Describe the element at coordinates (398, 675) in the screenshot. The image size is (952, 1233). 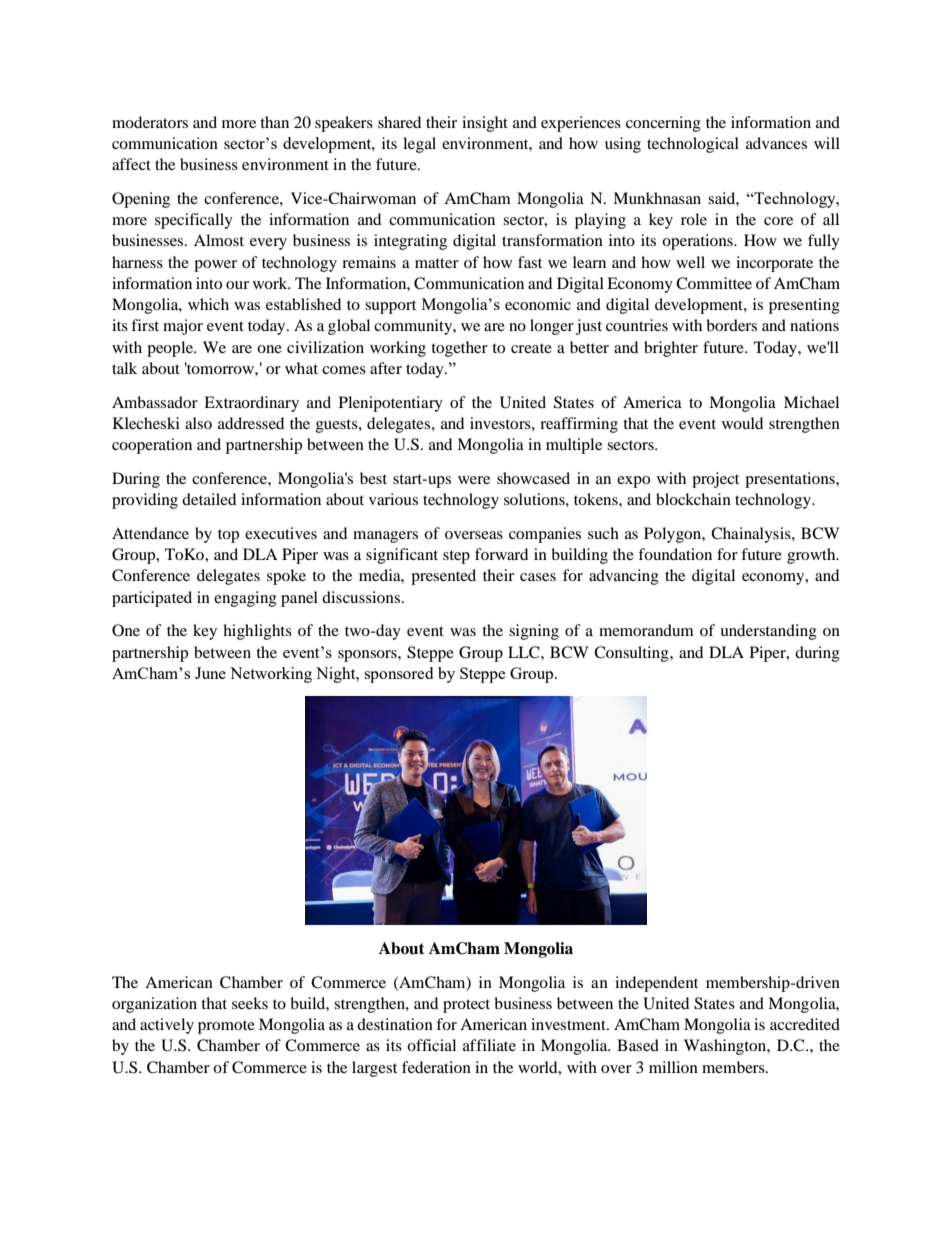
I see `sponsored` at that location.
